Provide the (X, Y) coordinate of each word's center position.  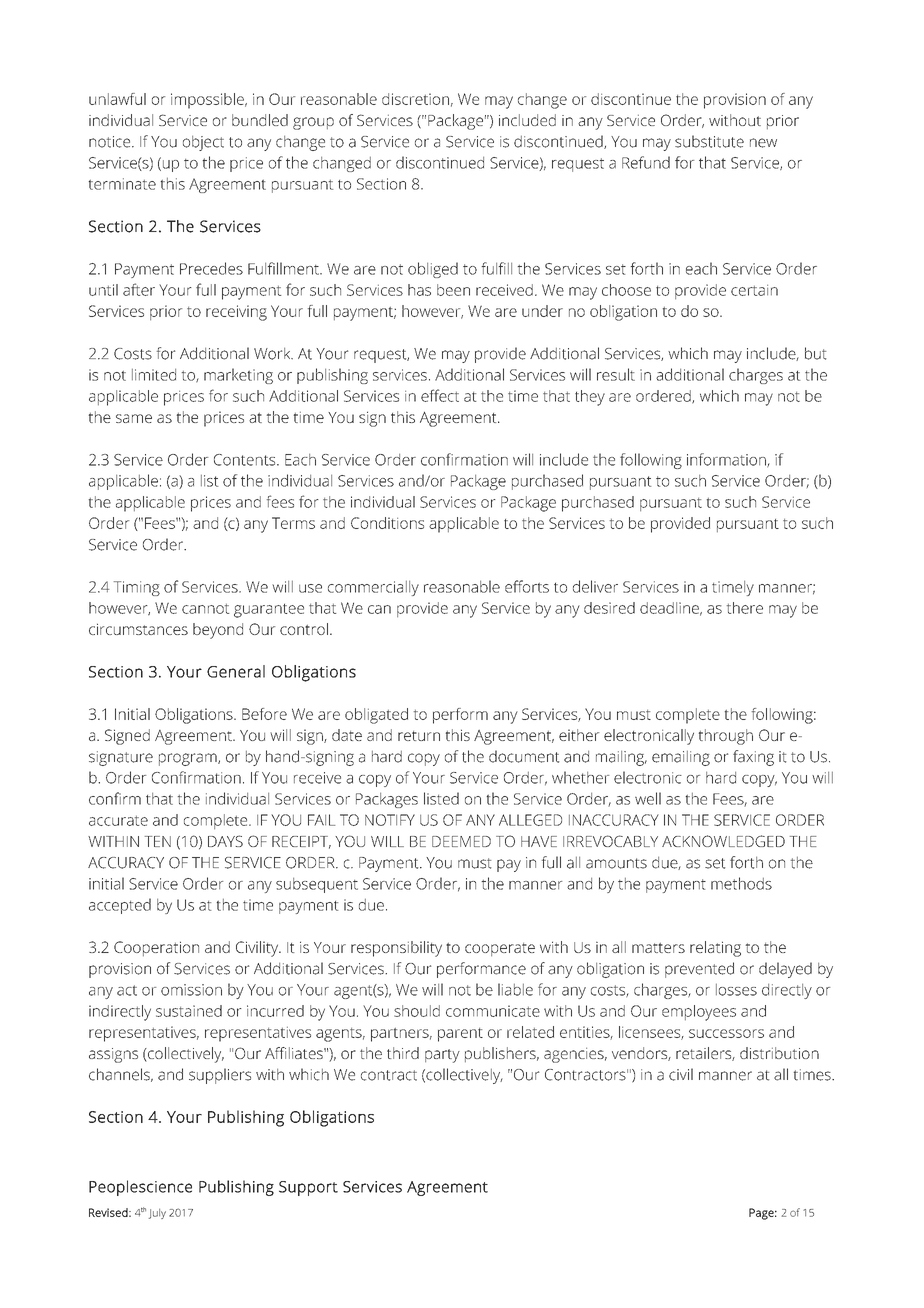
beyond (218, 631)
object (203, 143)
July (157, 1214)
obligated (376, 716)
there (745, 608)
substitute (709, 141)
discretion (415, 99)
